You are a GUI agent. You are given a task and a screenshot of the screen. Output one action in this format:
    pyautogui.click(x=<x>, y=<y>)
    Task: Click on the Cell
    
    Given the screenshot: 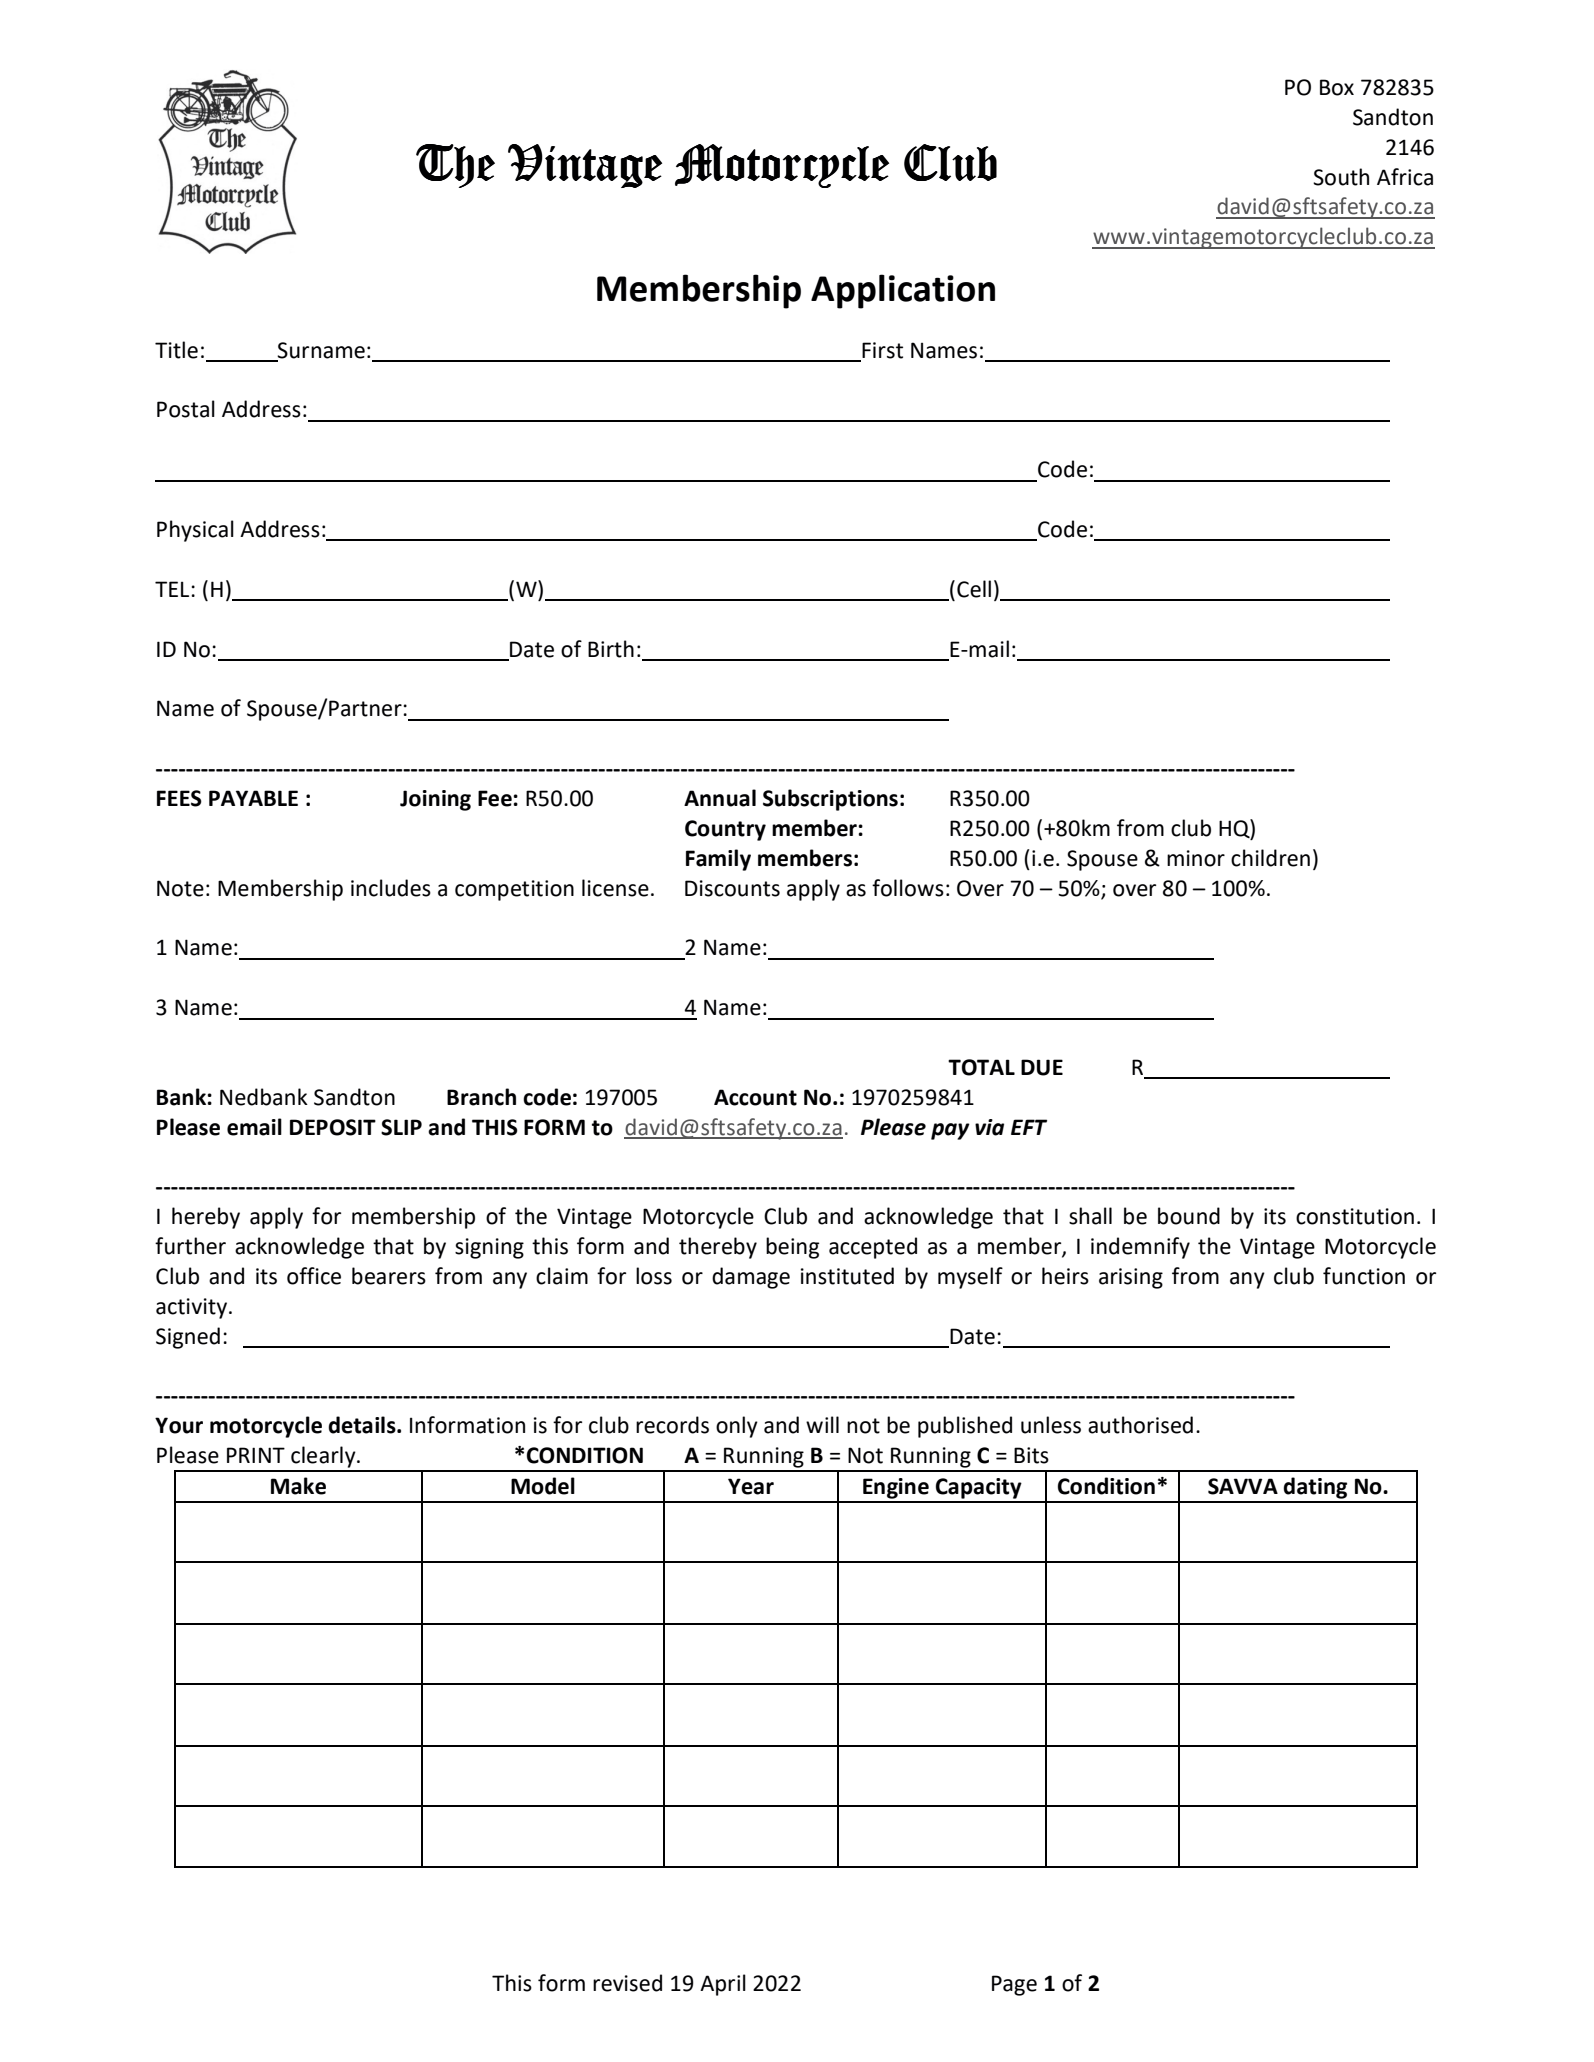 What is the action you would take?
    pyautogui.click(x=974, y=589)
